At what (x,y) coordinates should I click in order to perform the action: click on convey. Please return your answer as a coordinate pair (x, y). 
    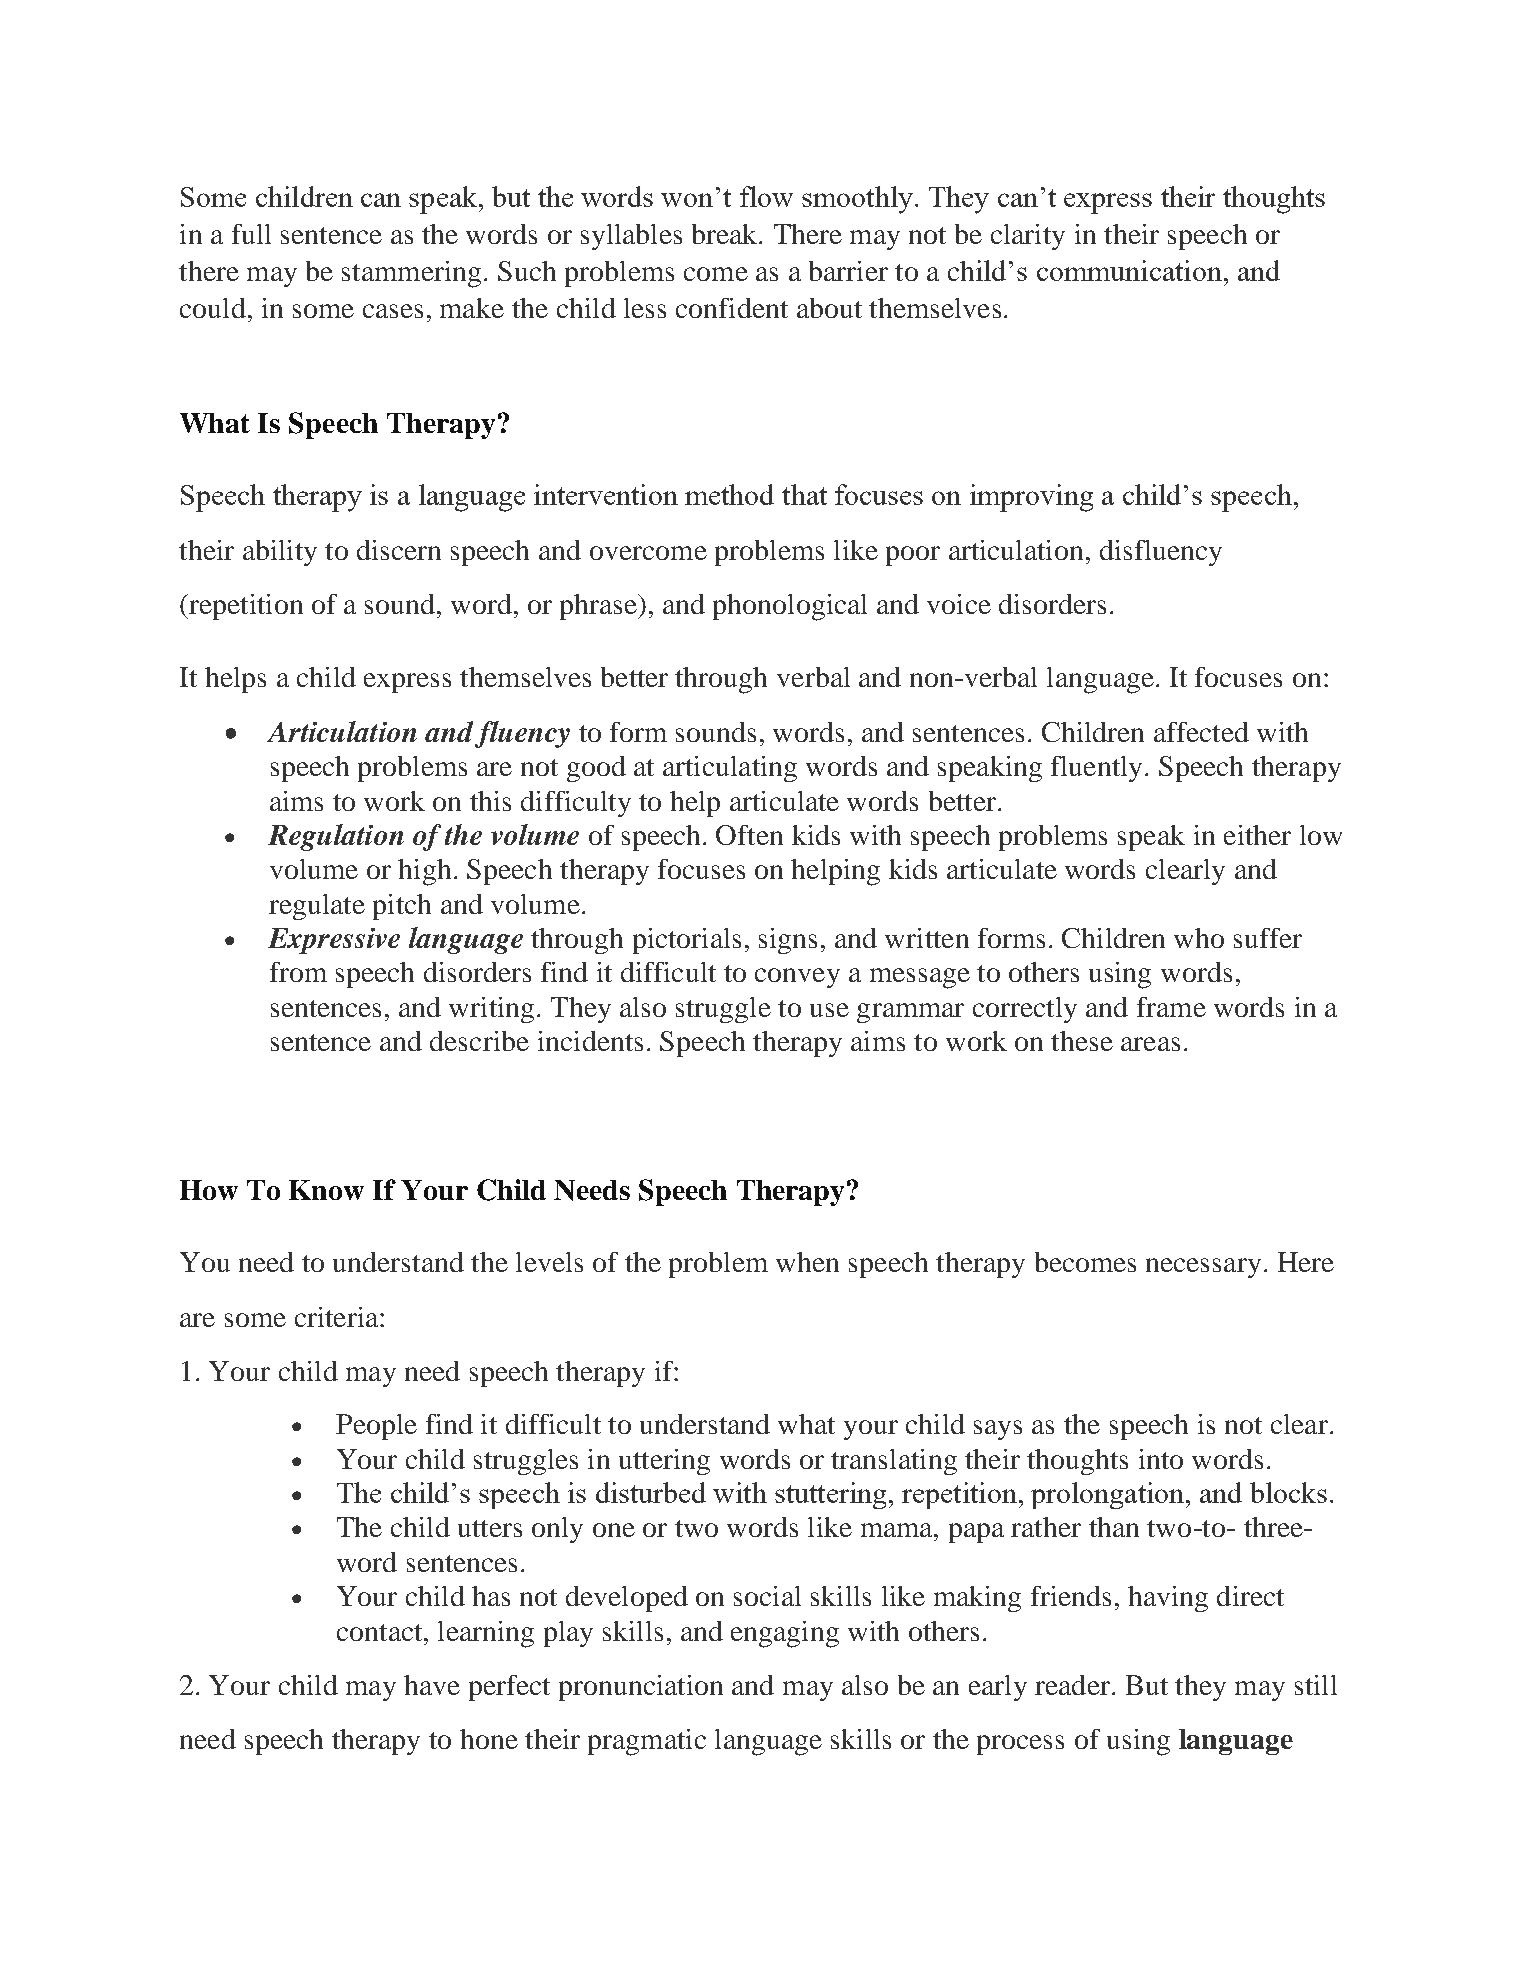
    Looking at the image, I should click on (797, 978).
